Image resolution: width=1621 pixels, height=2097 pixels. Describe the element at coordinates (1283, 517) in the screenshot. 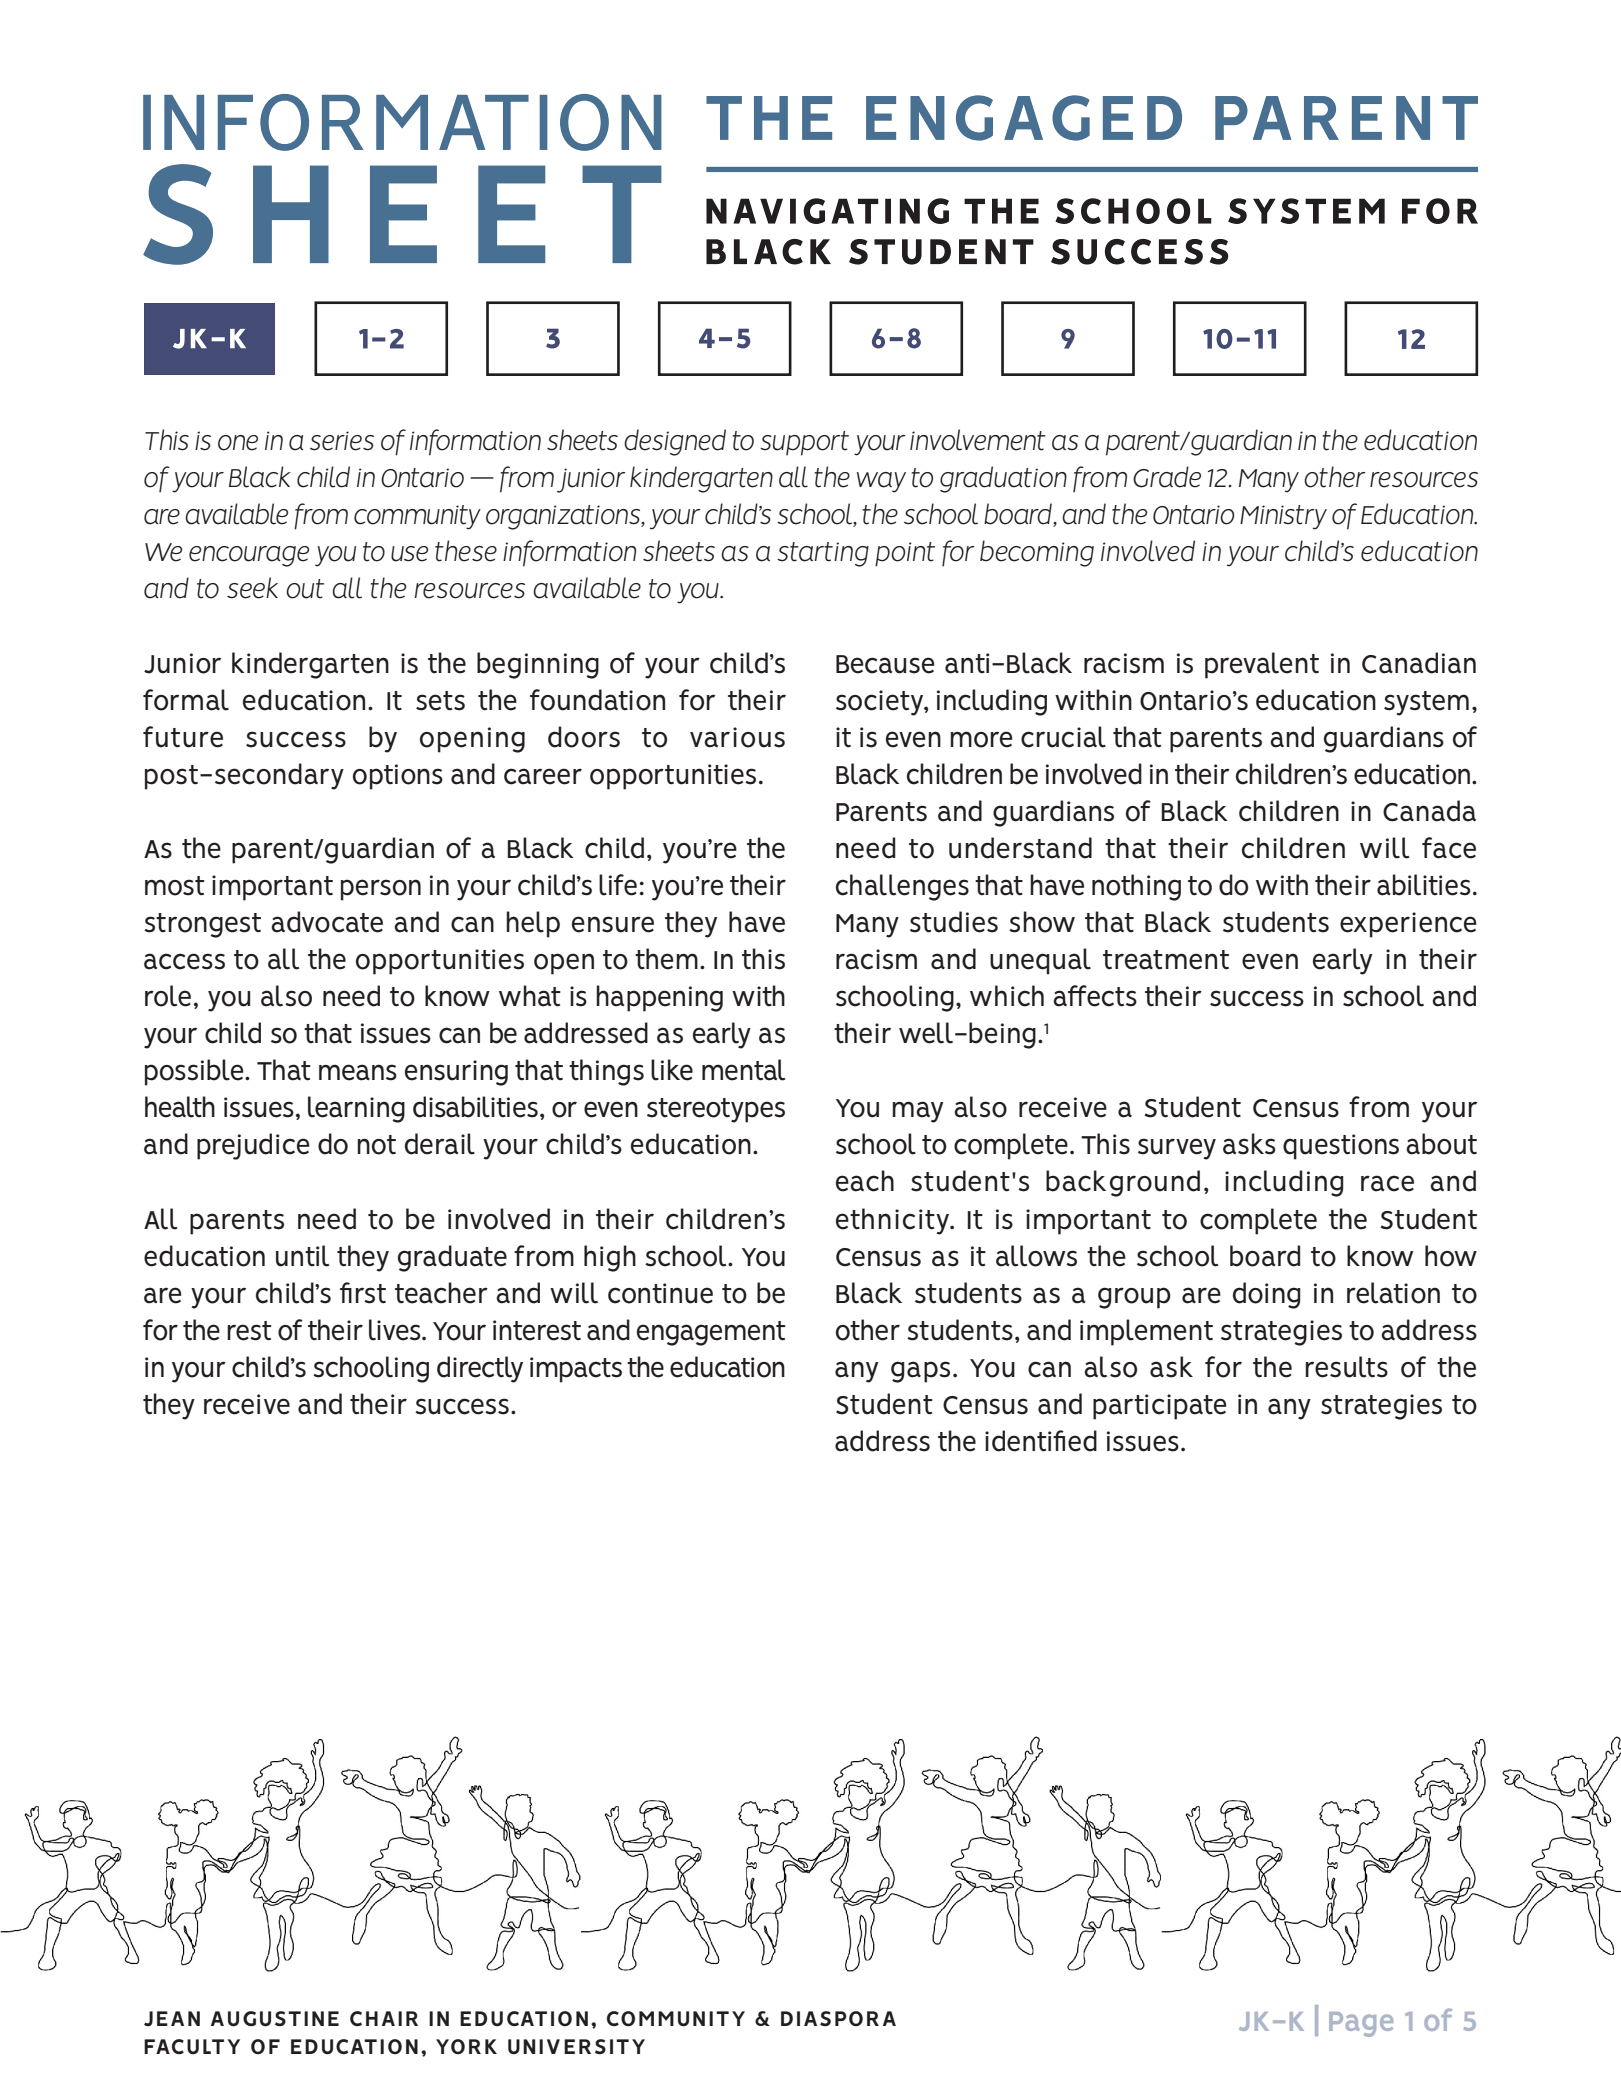

I see `Ministry` at that location.
